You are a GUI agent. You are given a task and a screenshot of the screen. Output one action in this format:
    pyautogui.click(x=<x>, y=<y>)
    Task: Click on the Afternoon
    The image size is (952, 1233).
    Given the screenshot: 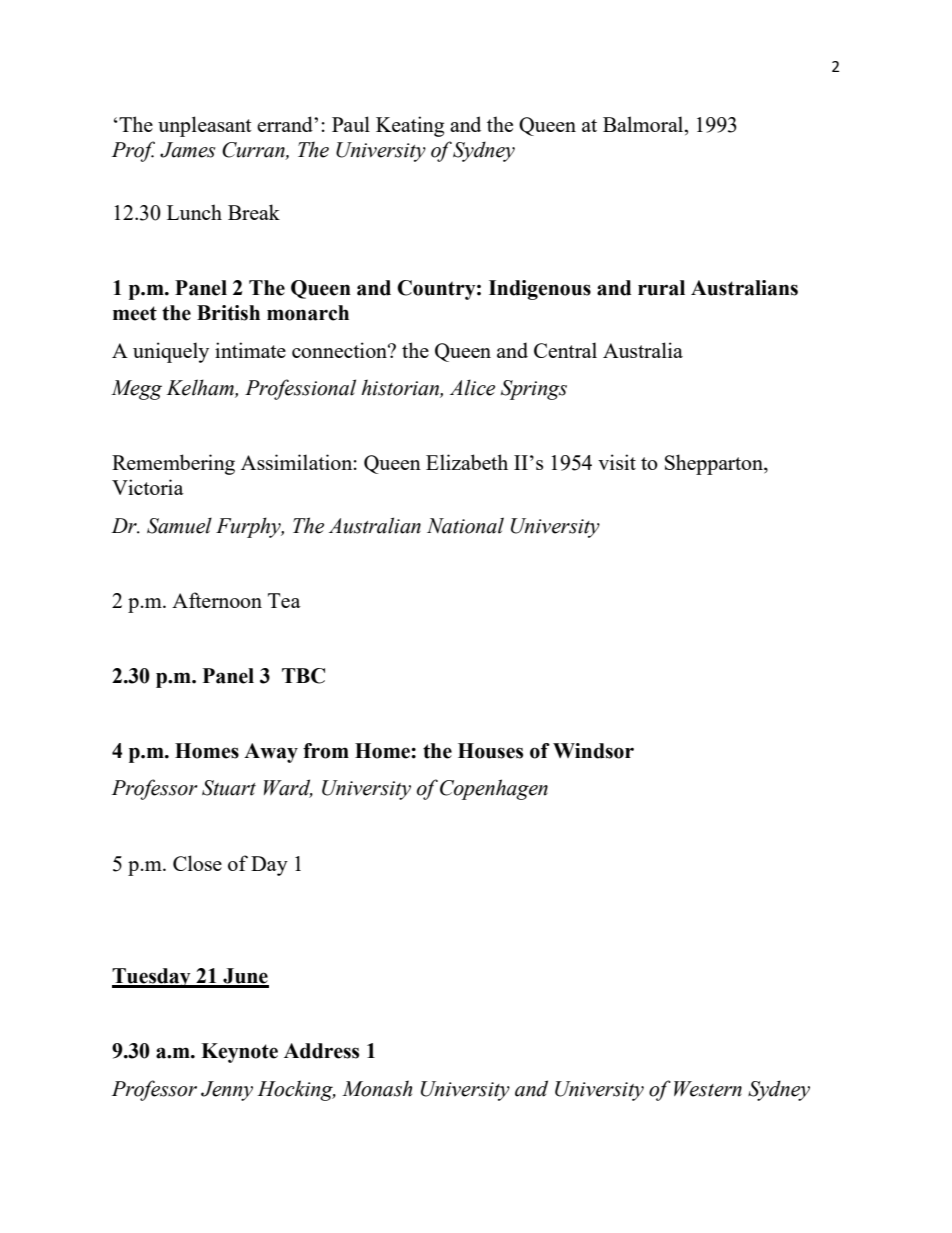 What is the action you would take?
    pyautogui.click(x=217, y=600)
